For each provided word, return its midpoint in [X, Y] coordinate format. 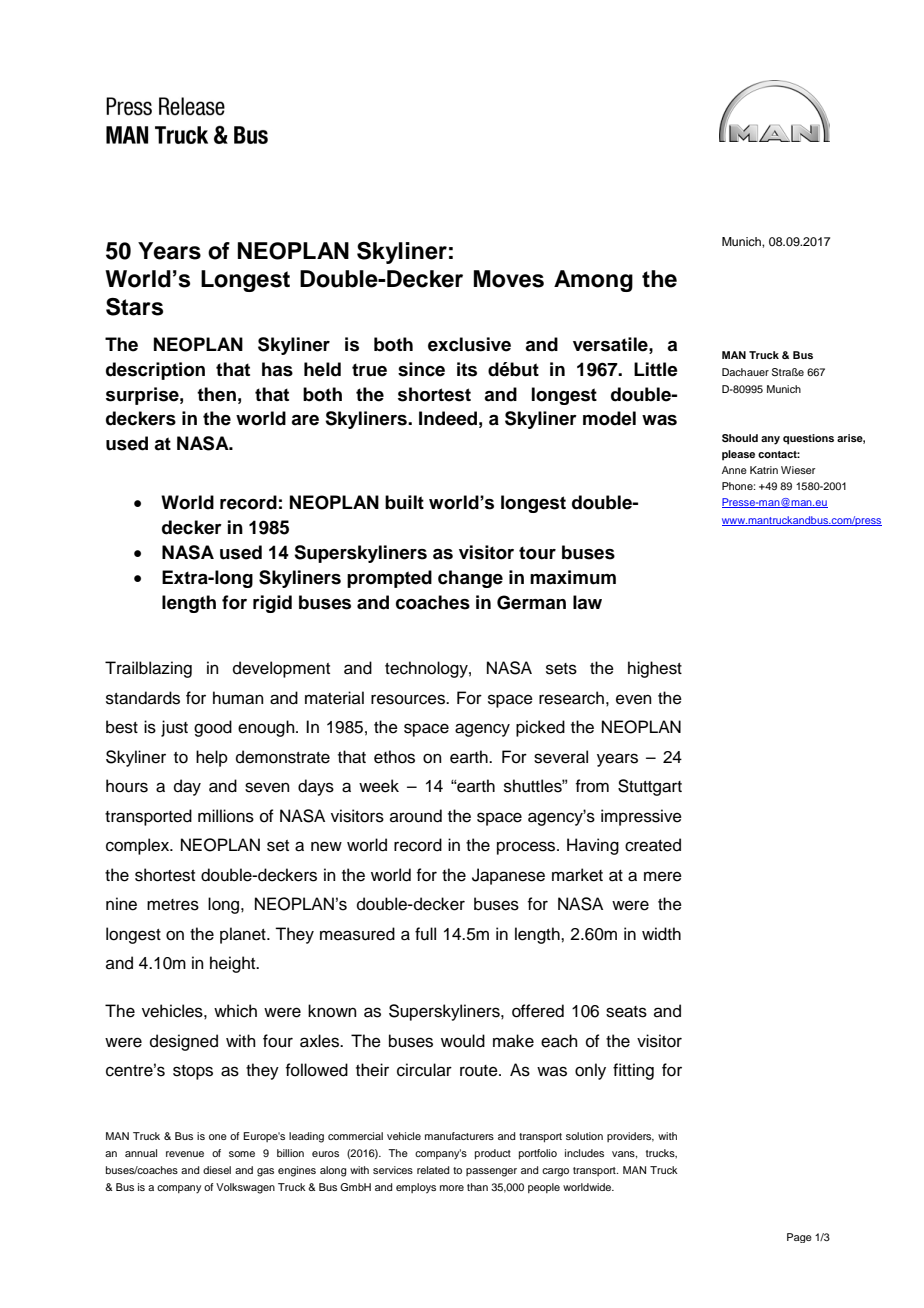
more [452, 1188]
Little [656, 369]
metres [173, 905]
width [661, 934]
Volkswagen [245, 1188]
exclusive [469, 344]
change [470, 579]
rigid [272, 604]
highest [655, 669]
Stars [134, 307]
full [425, 934]
